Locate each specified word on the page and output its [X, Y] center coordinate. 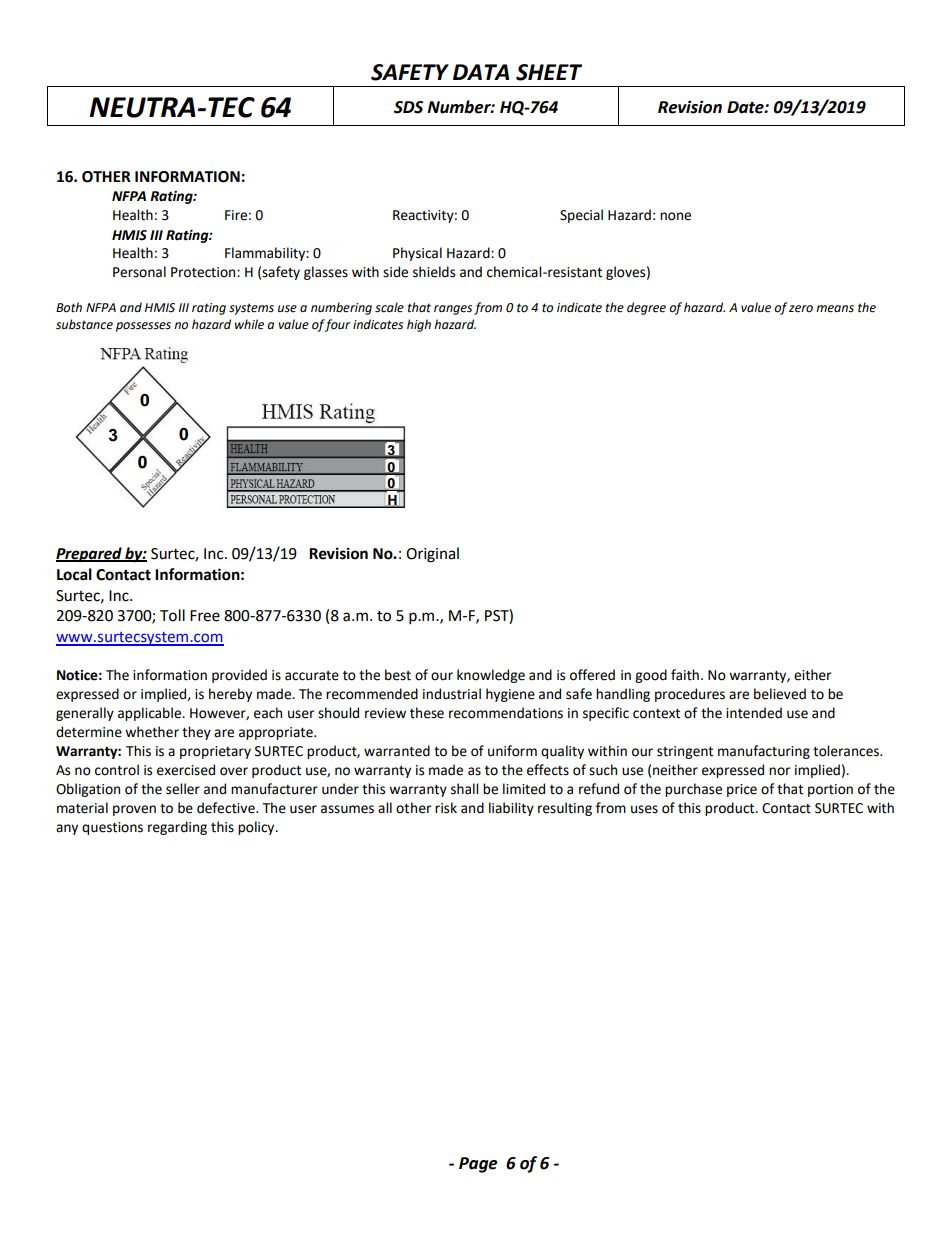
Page [478, 1165]
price [742, 790]
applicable [151, 714]
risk [446, 808]
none [675, 216]
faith [685, 675]
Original [432, 555]
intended [754, 713]
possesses [143, 327]
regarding [177, 828]
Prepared [90, 555]
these [427, 713]
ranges [453, 310]
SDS [408, 107]
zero [801, 309]
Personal [139, 272]
